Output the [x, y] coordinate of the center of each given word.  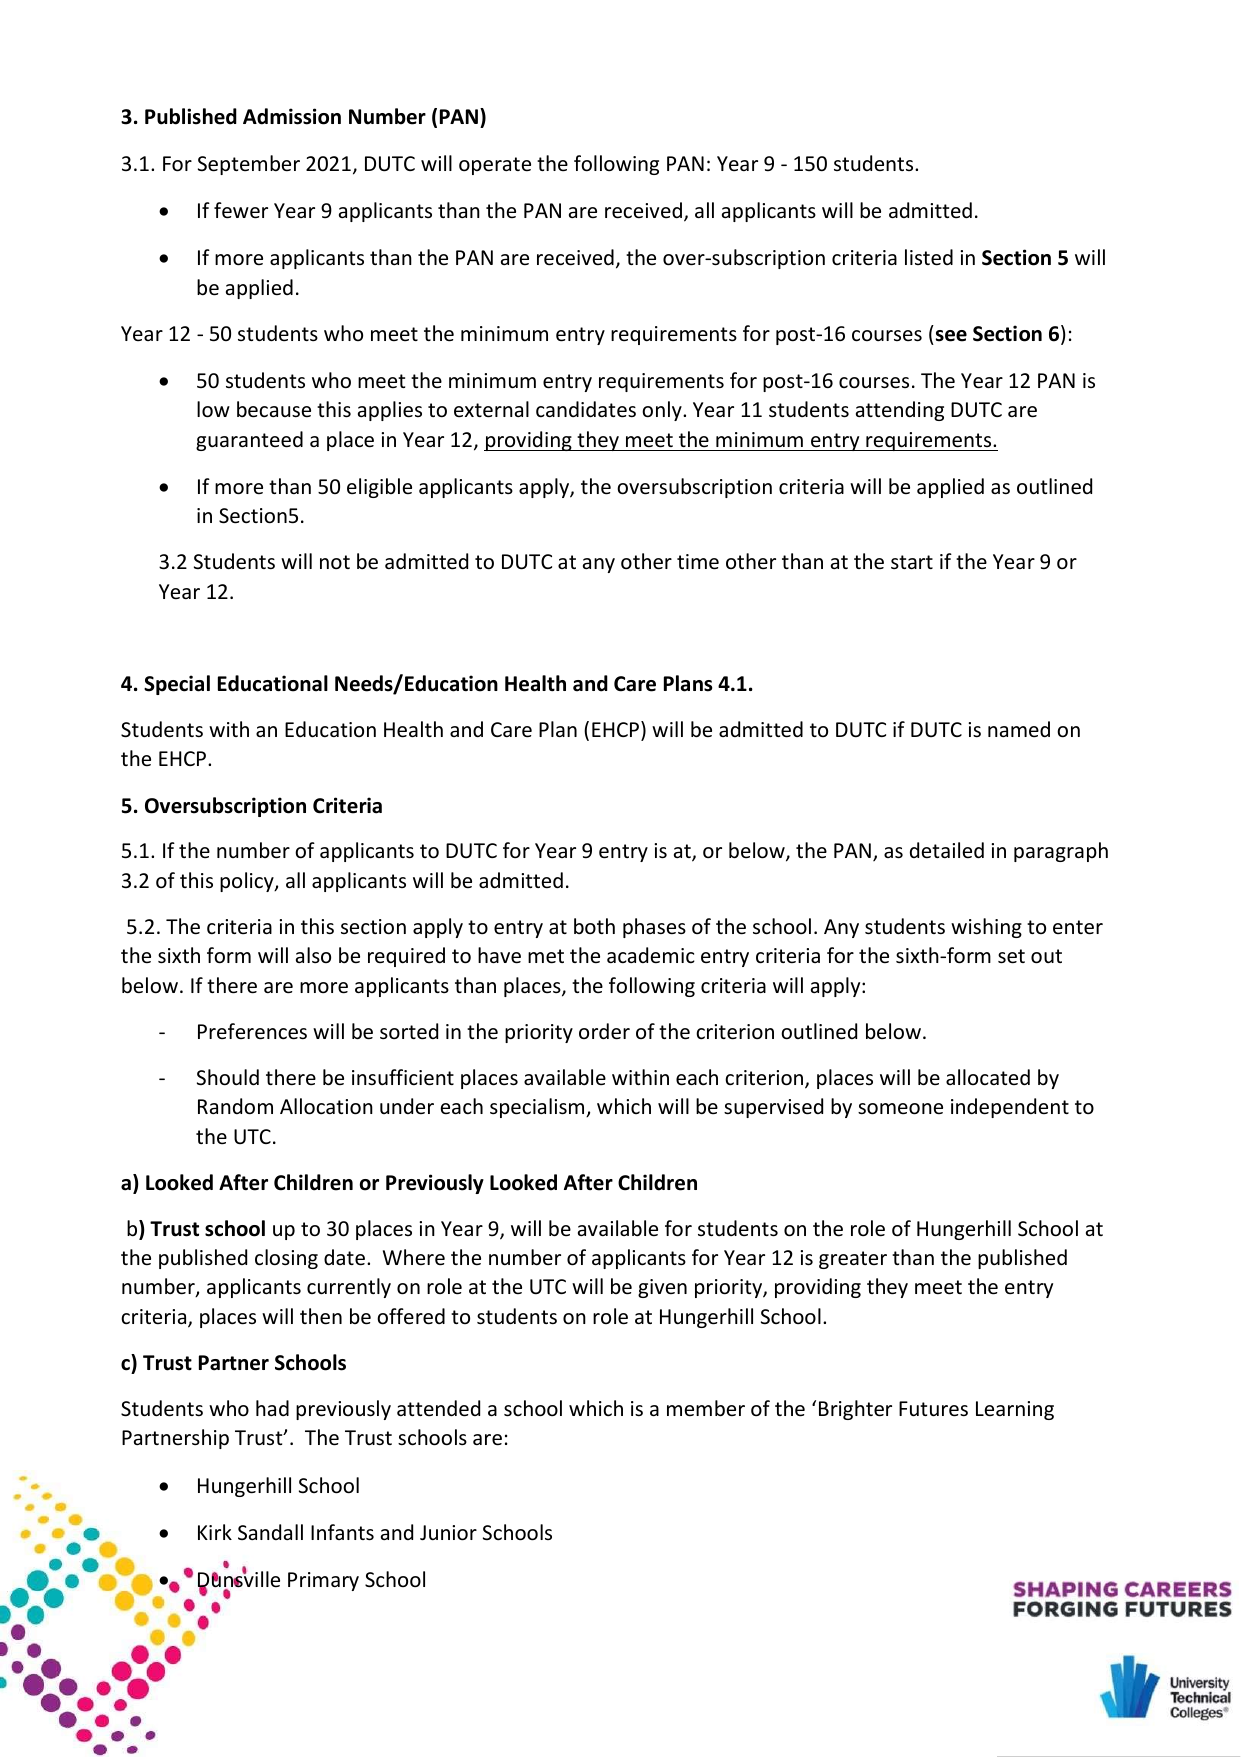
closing [286, 1259]
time [698, 562]
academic [651, 955]
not [335, 562]
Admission [292, 116]
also [313, 955]
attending [900, 411]
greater [853, 1260]
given [662, 1288]
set [1011, 956]
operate [495, 166]
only [663, 411]
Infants [342, 1532]
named [1019, 729]
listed [929, 257]
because [274, 409]
